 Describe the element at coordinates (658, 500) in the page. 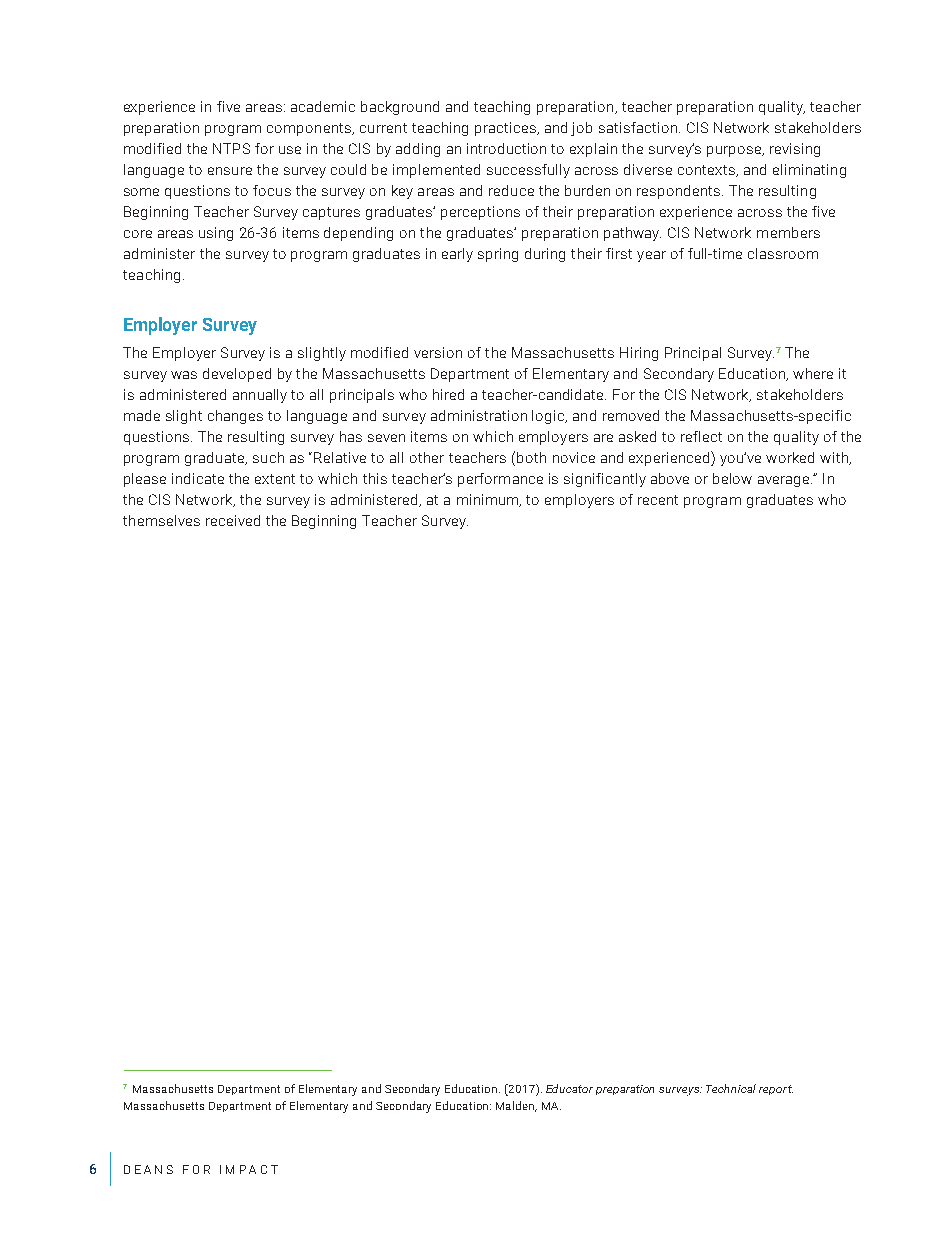

I see `recent` at that location.
